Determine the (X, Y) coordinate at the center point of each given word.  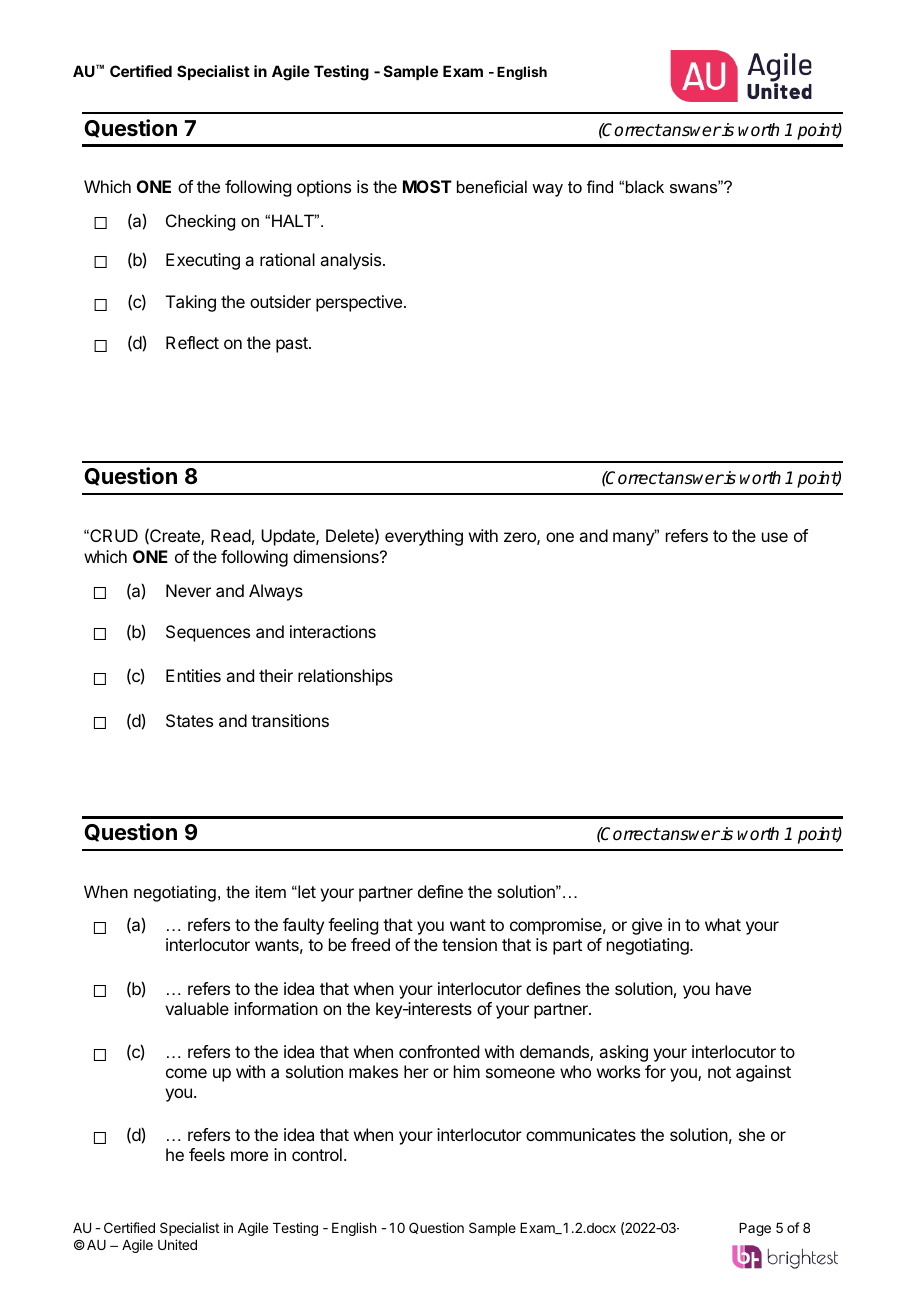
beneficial (492, 186)
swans (695, 187)
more (249, 1156)
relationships (345, 677)
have (733, 988)
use (775, 537)
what (723, 924)
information (276, 1008)
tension (469, 944)
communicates (581, 1134)
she (752, 1134)
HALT (294, 220)
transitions (290, 720)
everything (424, 537)
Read (231, 535)
